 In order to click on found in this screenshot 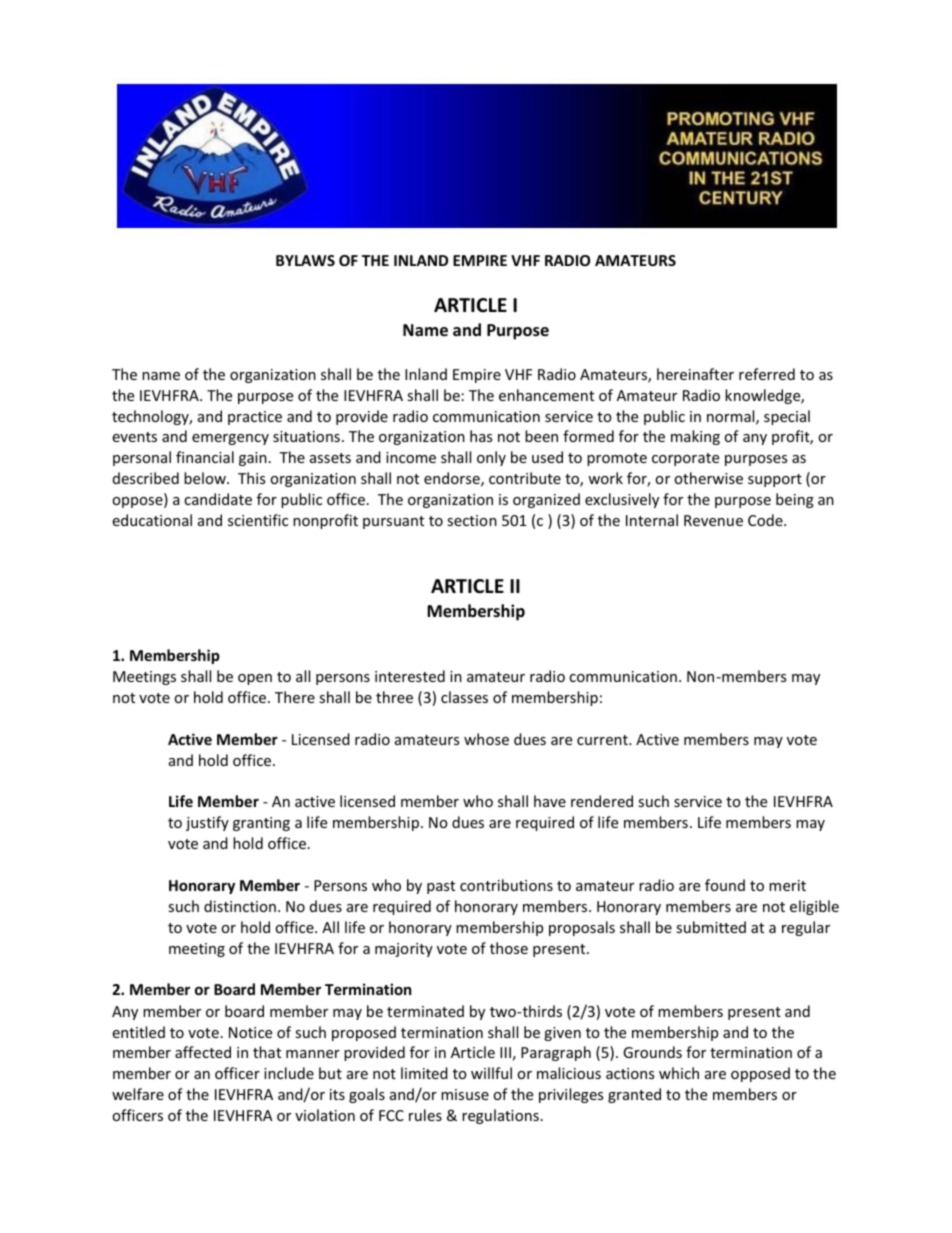, I will do `click(725, 885)`.
